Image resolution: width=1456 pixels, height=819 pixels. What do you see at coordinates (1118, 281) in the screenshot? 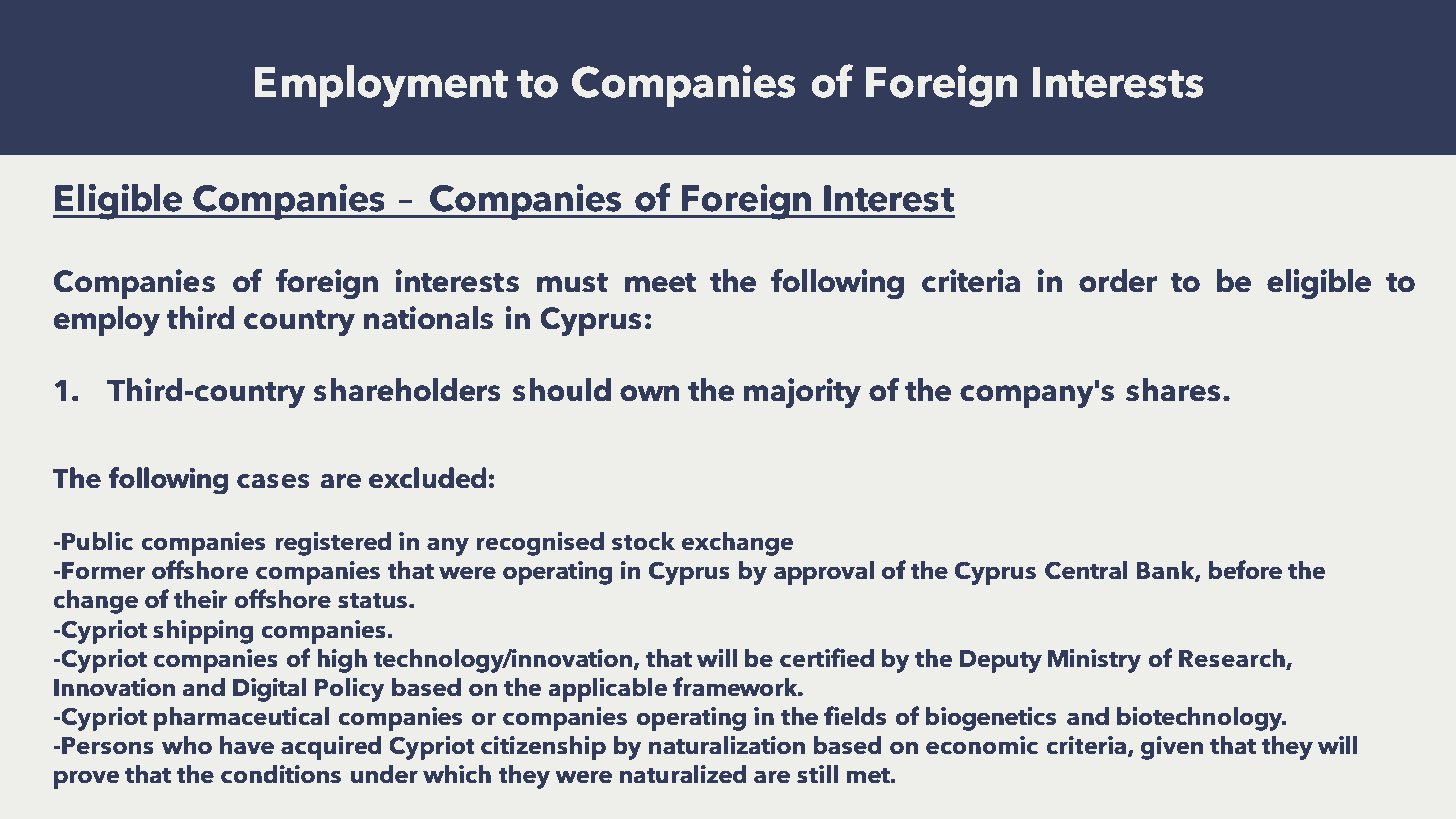
I see `order` at bounding box center [1118, 281].
